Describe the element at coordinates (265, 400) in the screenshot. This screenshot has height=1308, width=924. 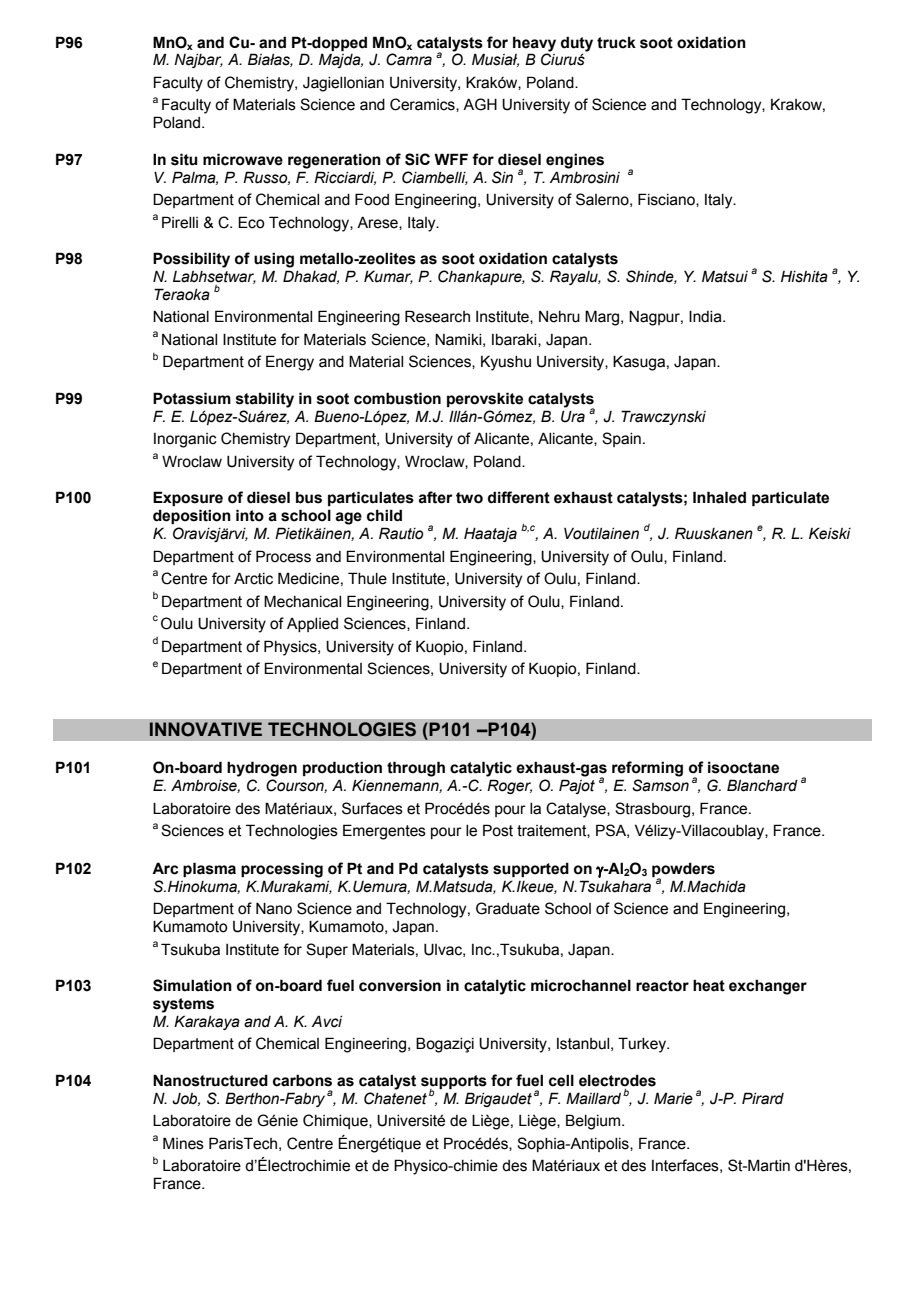
I see `stability` at that location.
